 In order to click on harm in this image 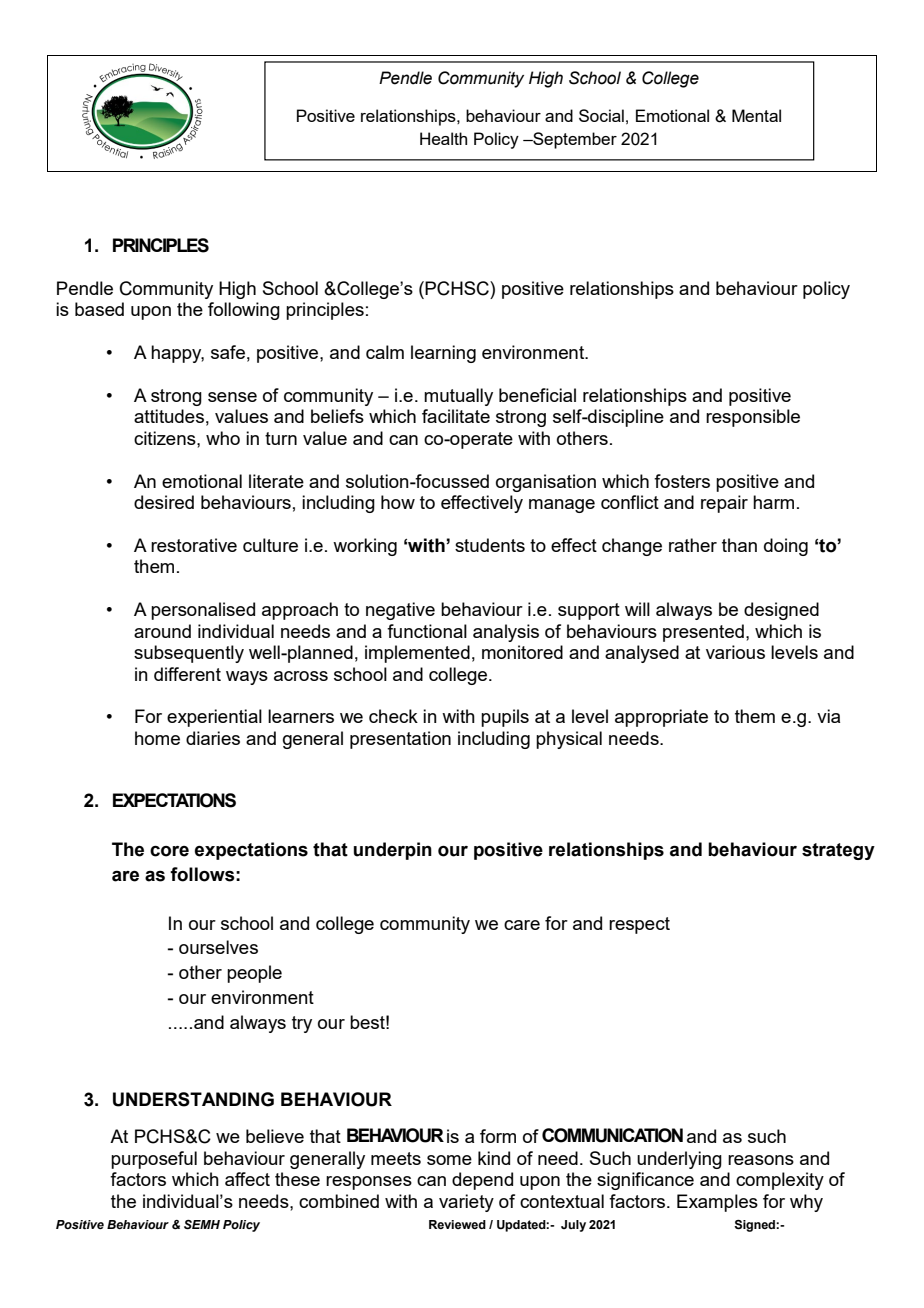, I will do `click(773, 502)`.
